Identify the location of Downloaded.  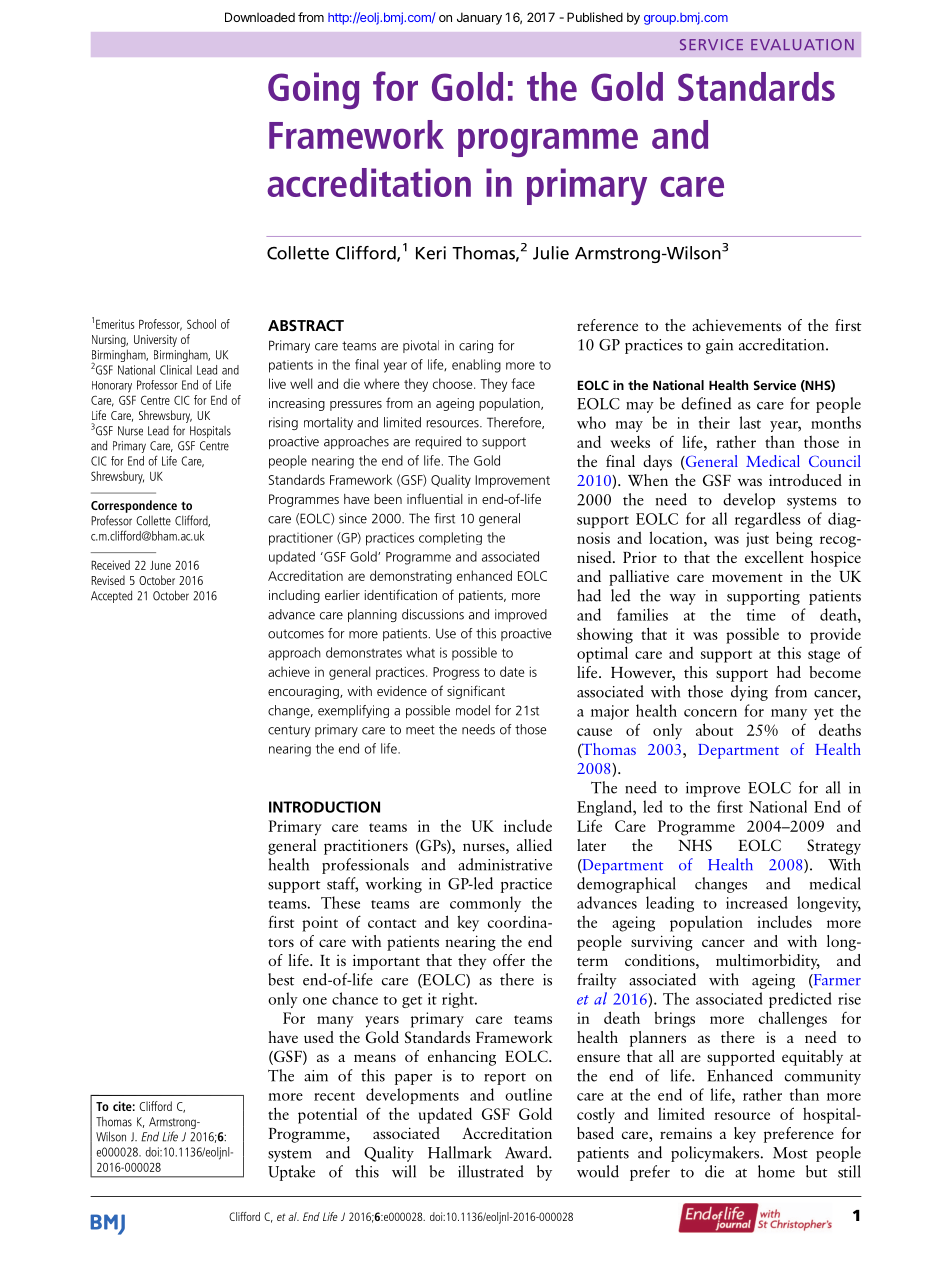
(260, 17).
